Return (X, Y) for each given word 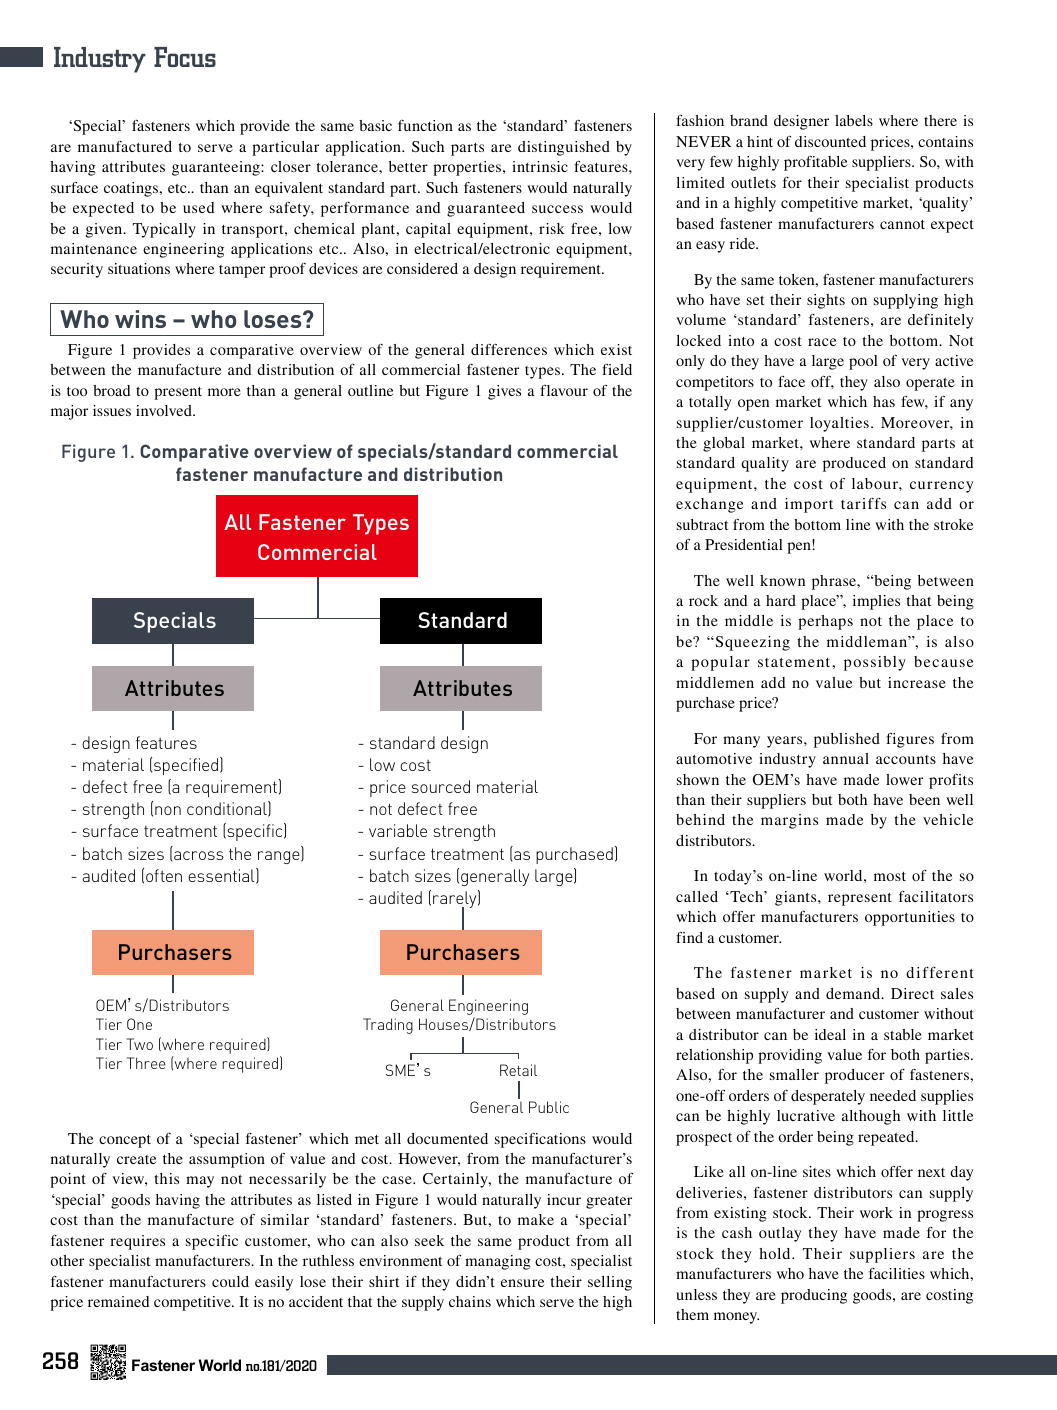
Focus (185, 57)
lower (904, 779)
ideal (830, 1034)
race (822, 342)
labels (854, 120)
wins (140, 319)
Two (139, 1044)
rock (703, 600)
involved (165, 410)
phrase (835, 582)
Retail (518, 1070)
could (230, 1281)
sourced (441, 786)
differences (509, 349)
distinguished (564, 148)
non (168, 810)
